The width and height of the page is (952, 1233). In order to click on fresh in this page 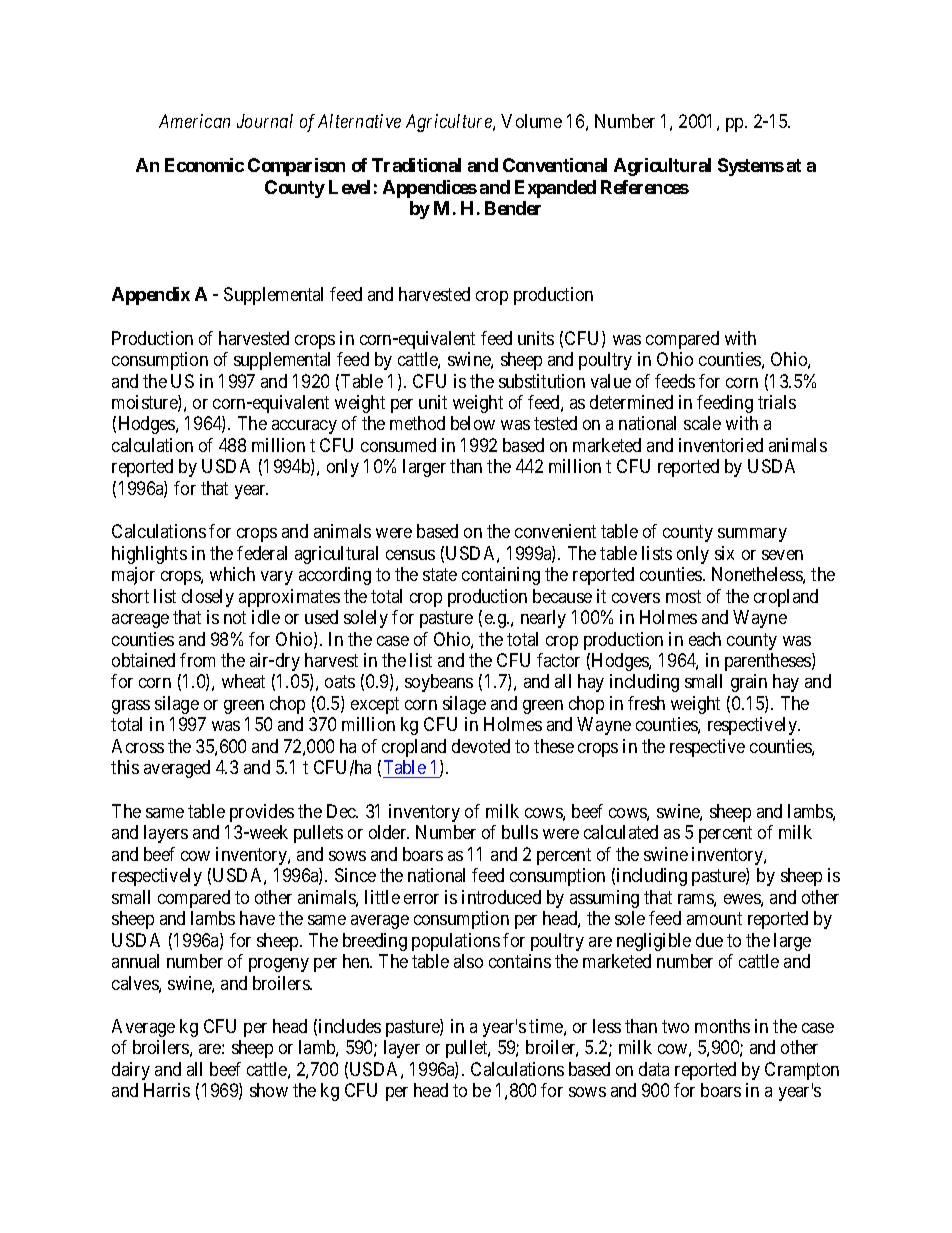, I will do `click(646, 703)`.
